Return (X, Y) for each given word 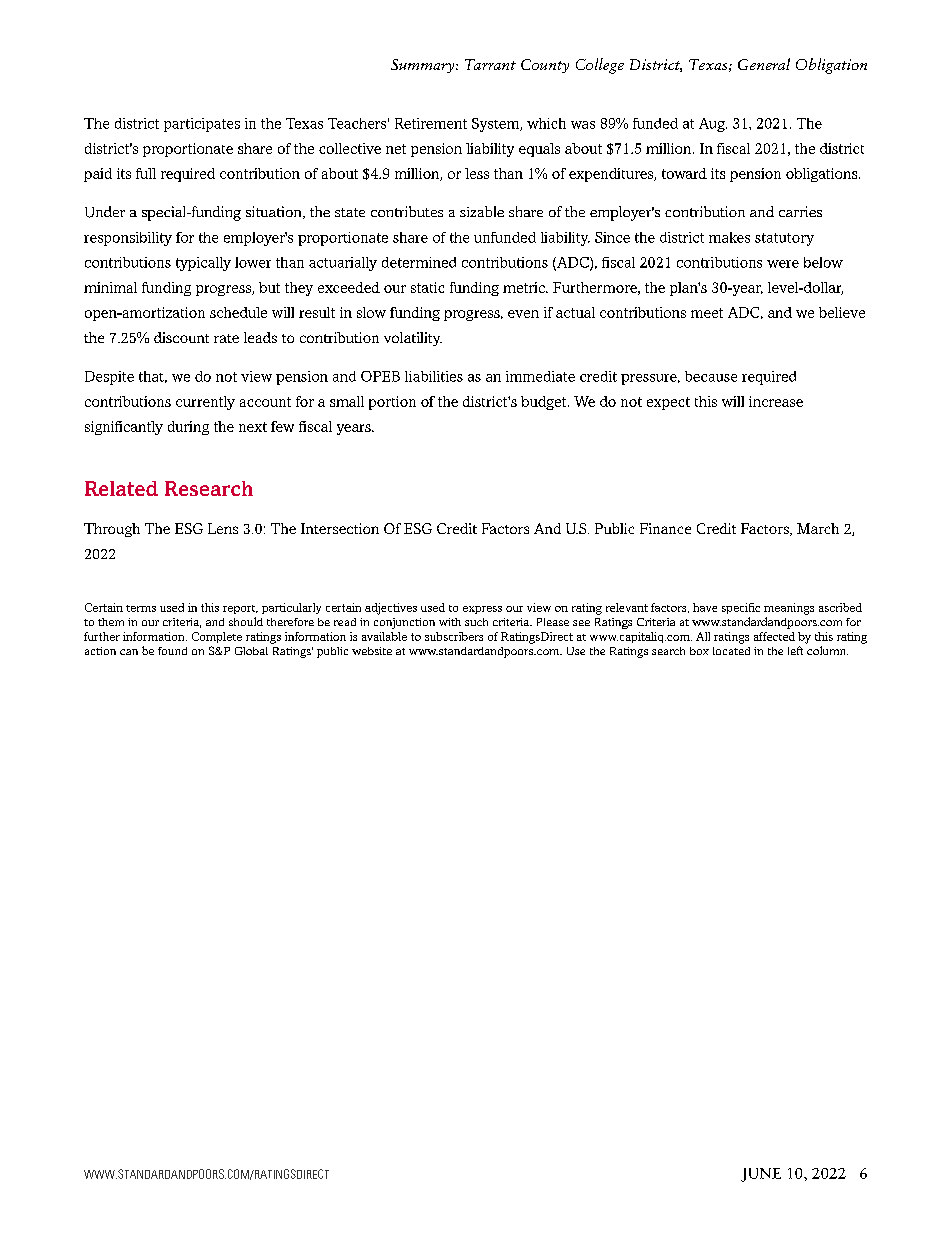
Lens (223, 528)
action (100, 651)
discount (181, 337)
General (764, 64)
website (372, 651)
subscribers (454, 636)
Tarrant (490, 64)
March (818, 528)
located (731, 651)
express (482, 610)
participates (202, 125)
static (427, 287)
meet (707, 313)
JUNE (761, 1175)
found (172, 651)
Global (251, 651)
